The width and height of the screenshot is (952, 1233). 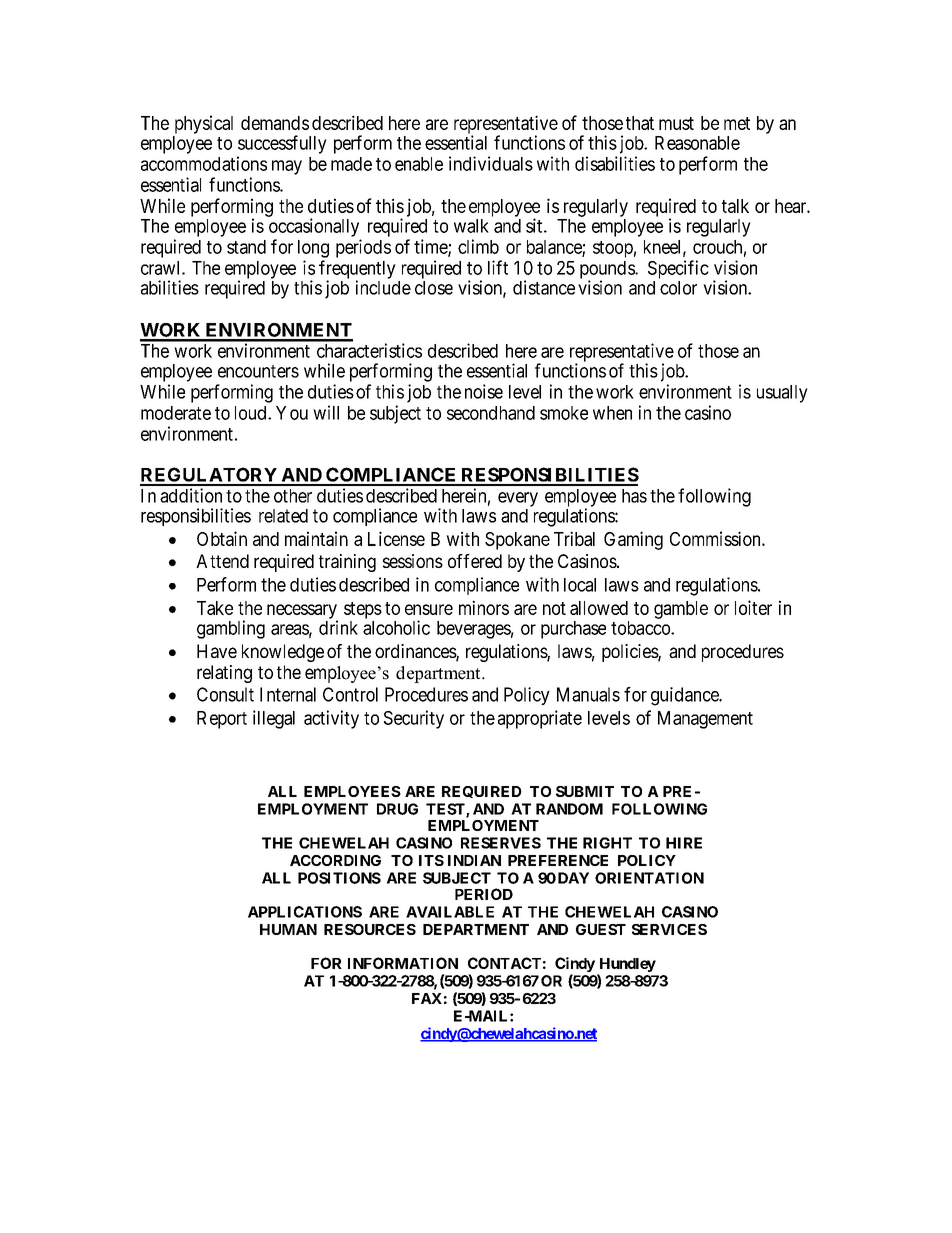 I want to click on minors, so click(x=484, y=607).
